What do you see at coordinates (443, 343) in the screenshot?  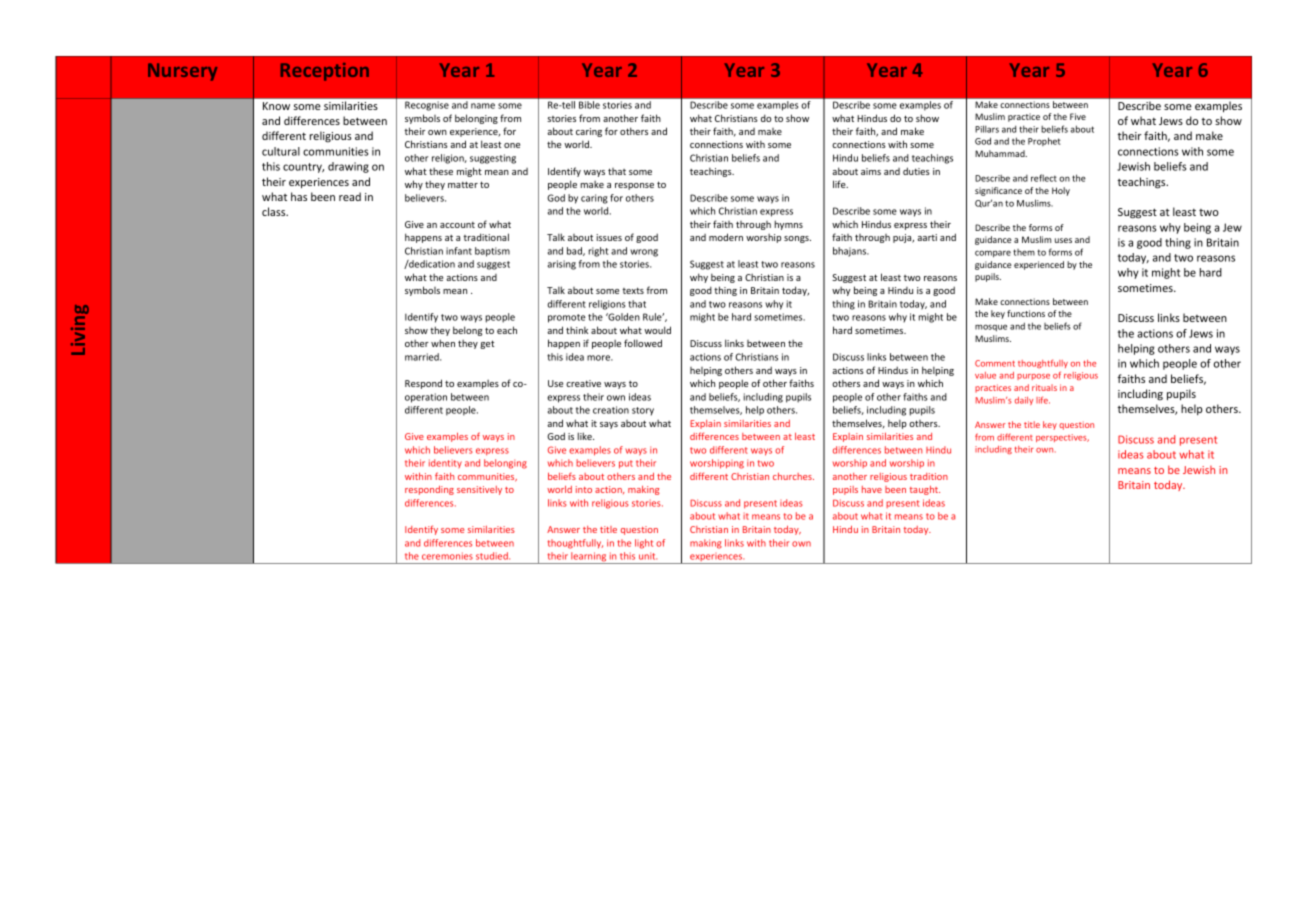 I see `when` at bounding box center [443, 343].
